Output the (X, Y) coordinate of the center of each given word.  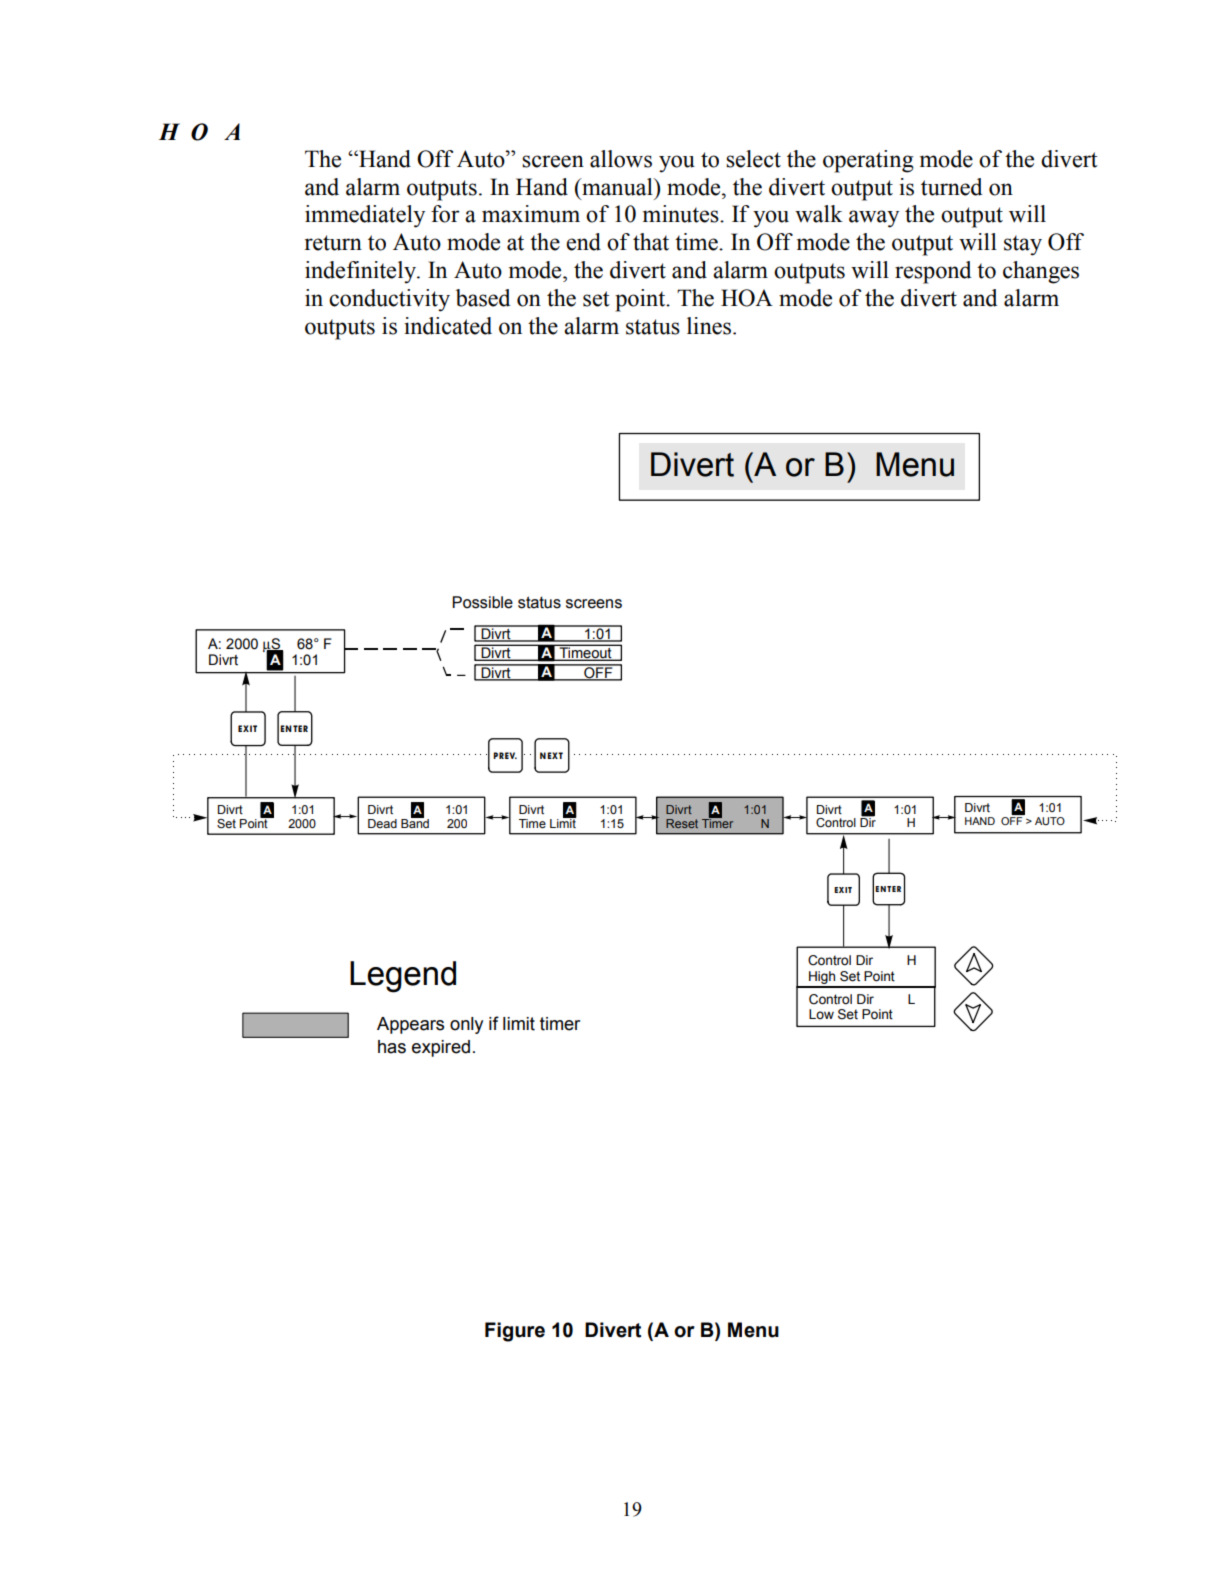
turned (951, 187)
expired (441, 1048)
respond (933, 272)
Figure (515, 1332)
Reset (682, 823)
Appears (410, 1025)
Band (415, 822)
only (466, 1025)
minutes (682, 214)
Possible (482, 602)
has (392, 1047)
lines (710, 326)
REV (508, 755)
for (445, 214)
